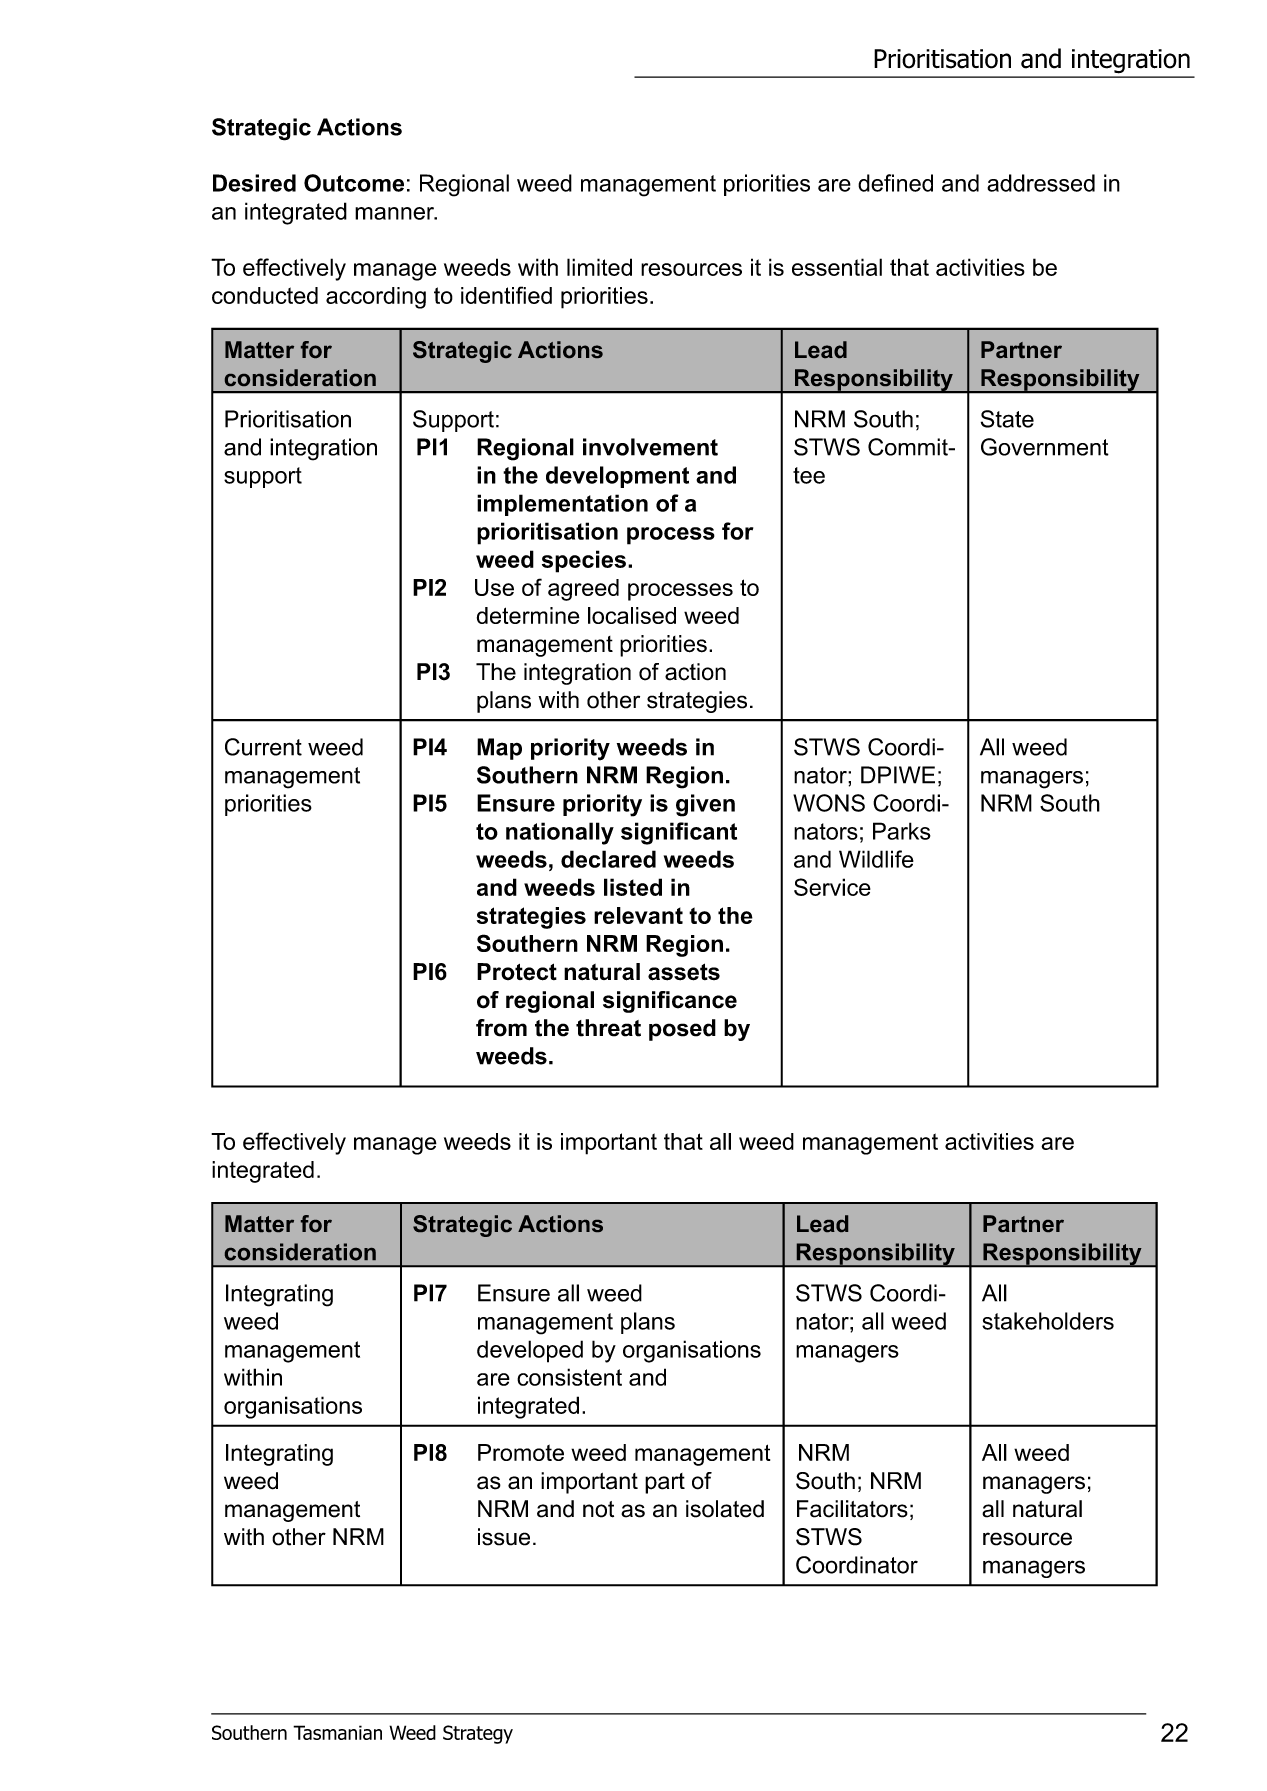  I want to click on addressed, so click(1041, 183).
